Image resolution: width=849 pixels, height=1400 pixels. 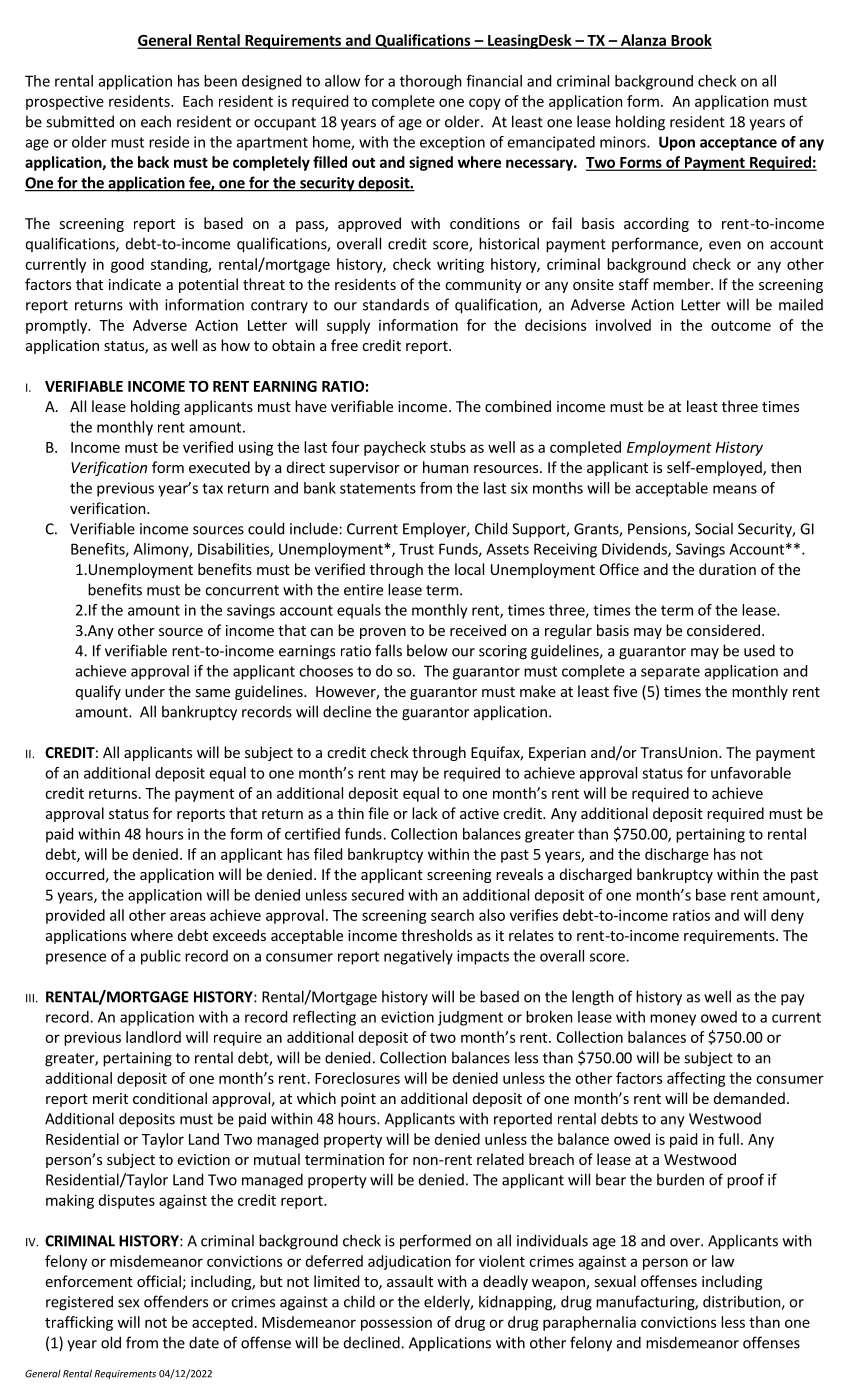 What do you see at coordinates (75, 916) in the screenshot?
I see `provided` at bounding box center [75, 916].
